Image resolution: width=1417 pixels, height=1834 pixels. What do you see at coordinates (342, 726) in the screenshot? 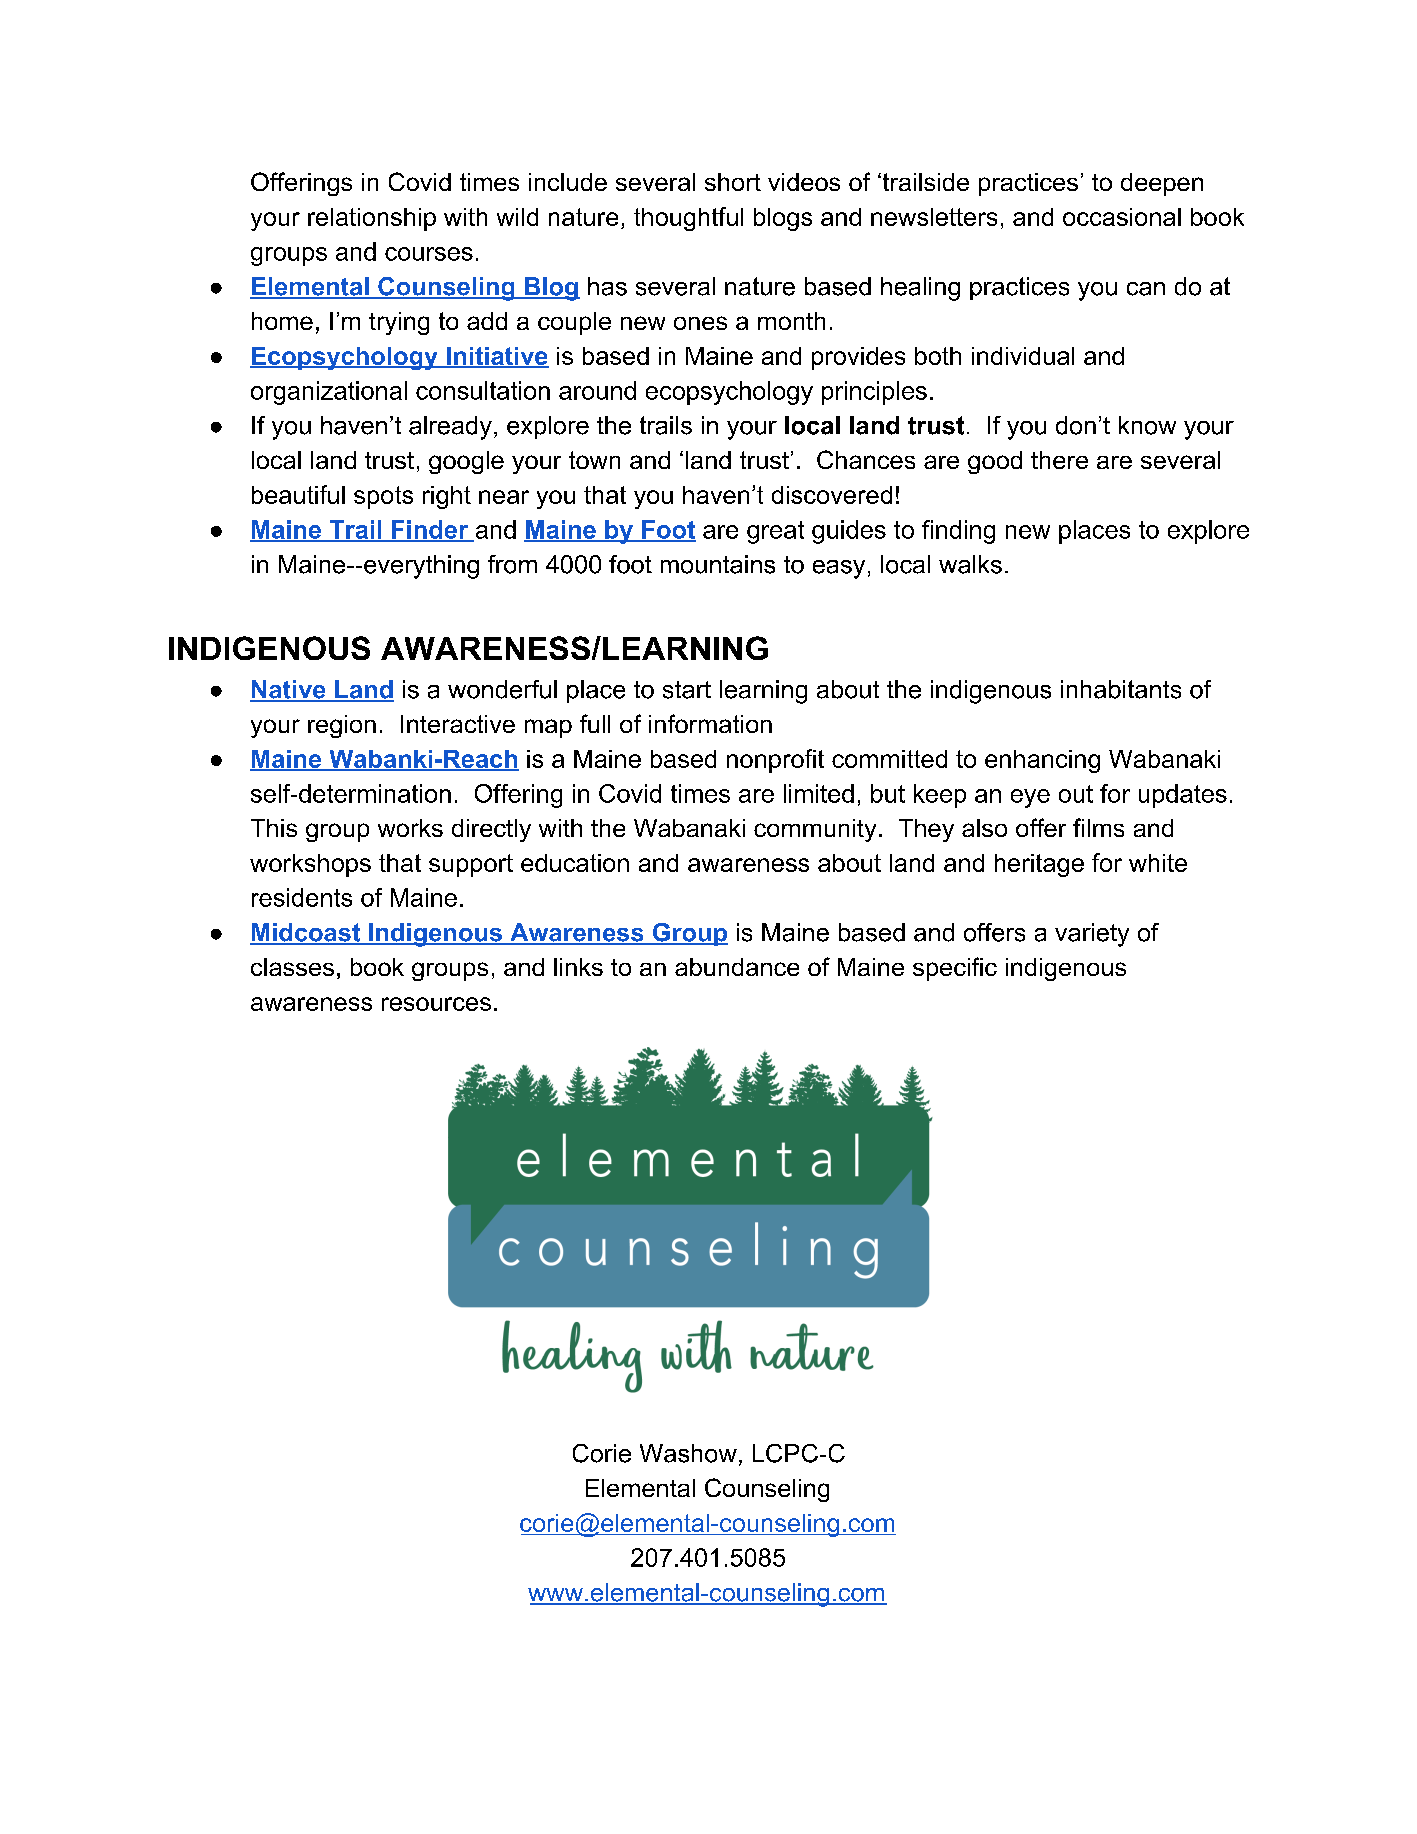
I see `region` at bounding box center [342, 726].
